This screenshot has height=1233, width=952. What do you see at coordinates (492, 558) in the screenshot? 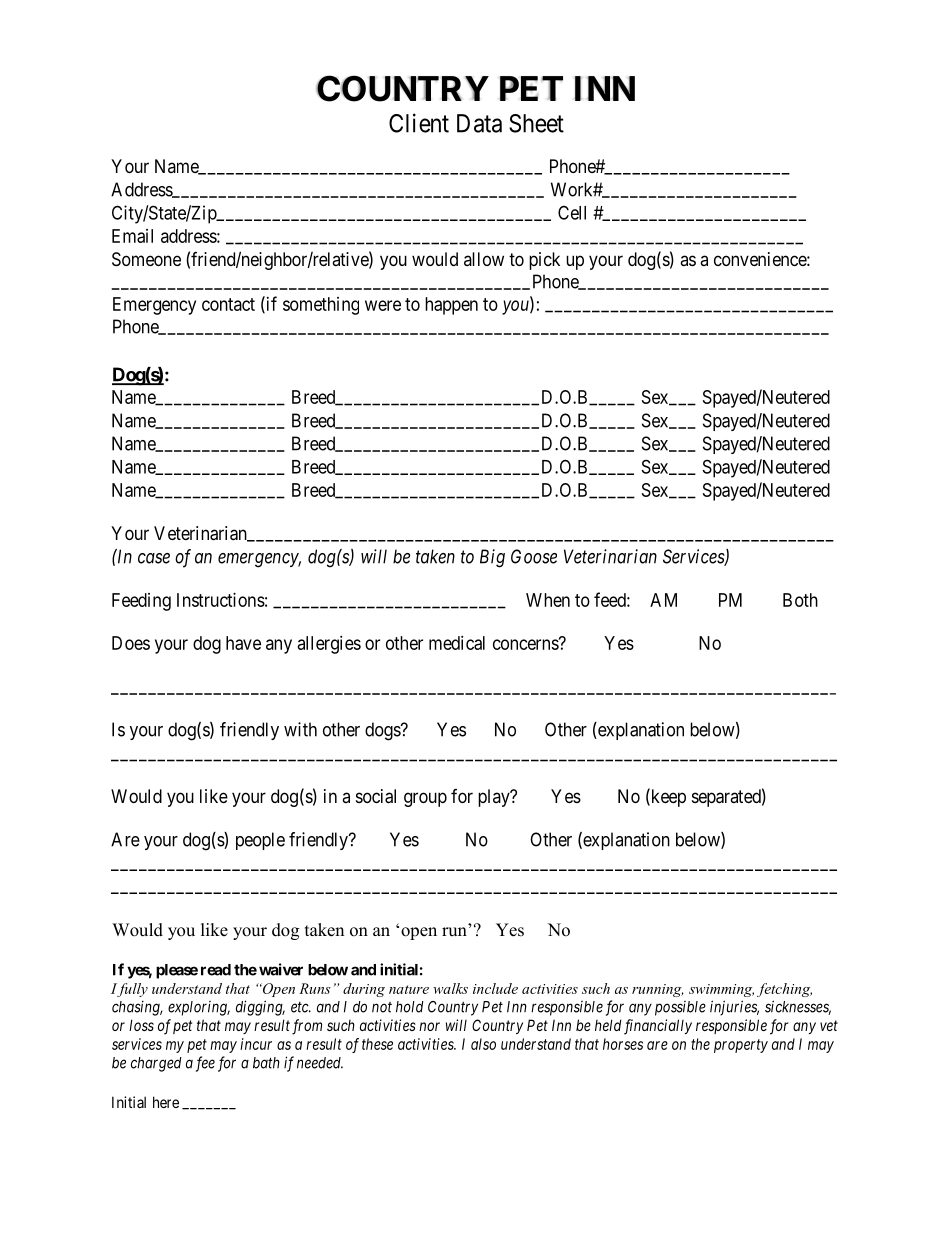
I see `Big` at bounding box center [492, 558].
